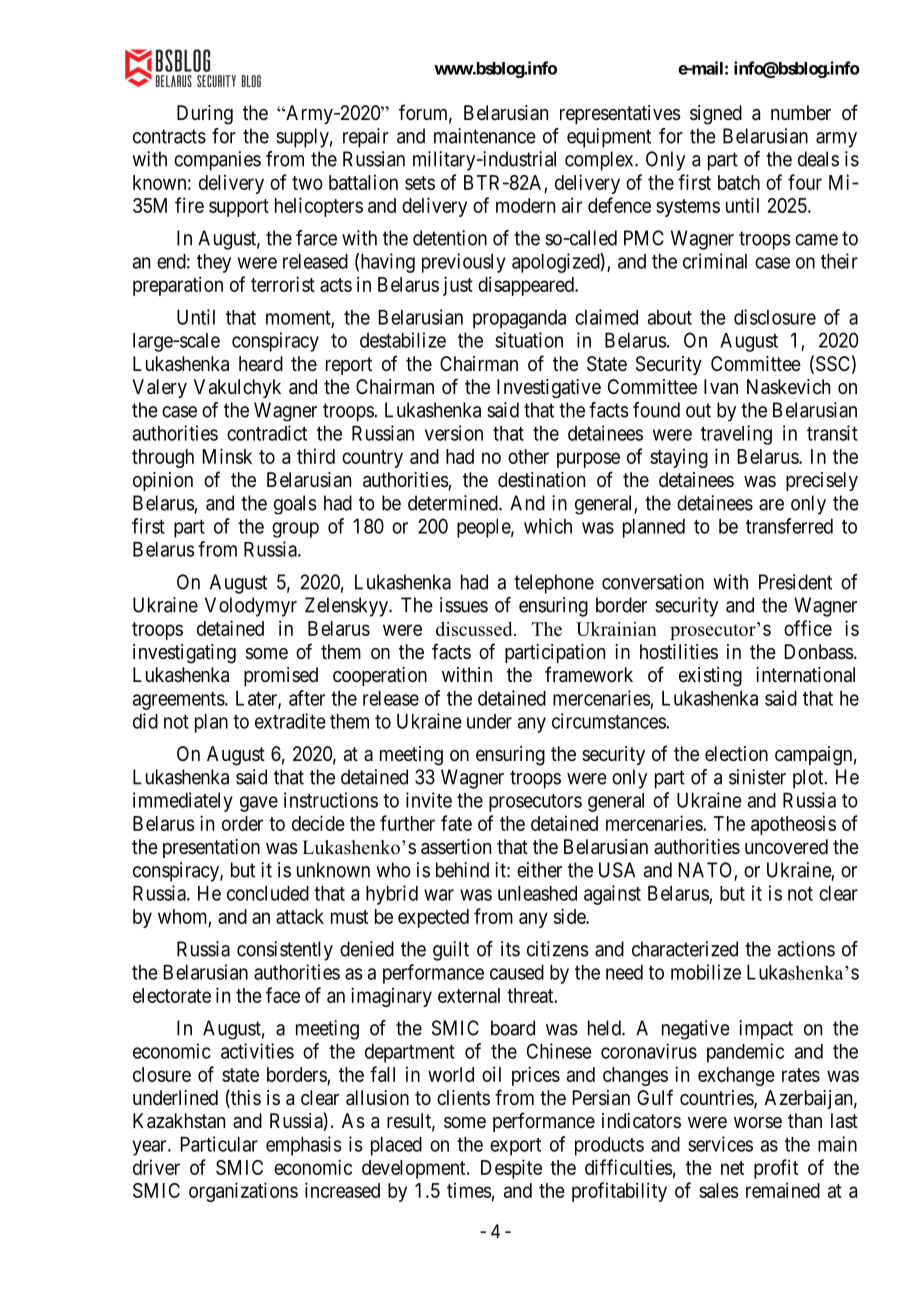  What do you see at coordinates (243, 1192) in the screenshot?
I see `organizations` at bounding box center [243, 1192].
